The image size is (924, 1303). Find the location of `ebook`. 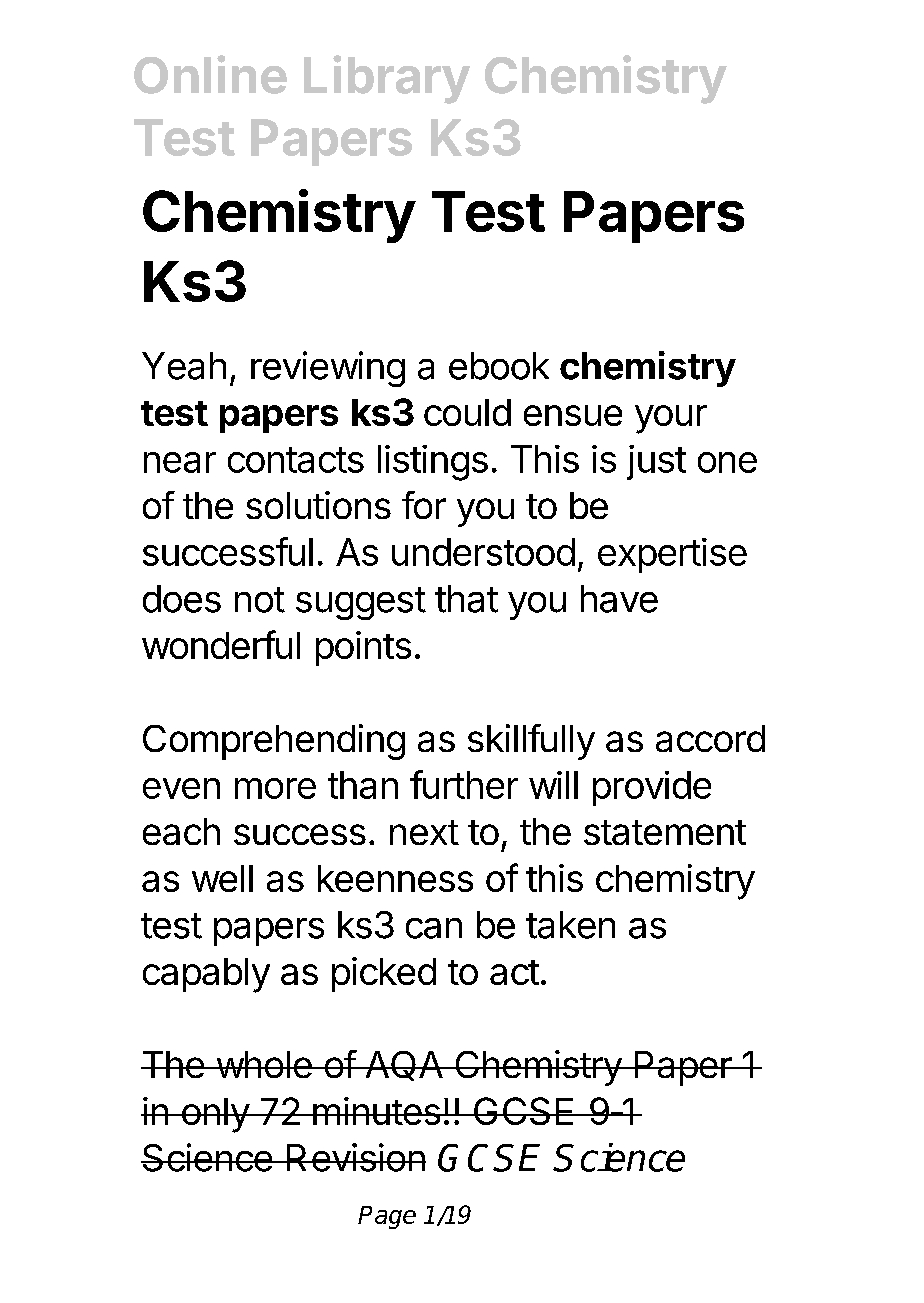

ebook is located at coordinates (499, 366).
